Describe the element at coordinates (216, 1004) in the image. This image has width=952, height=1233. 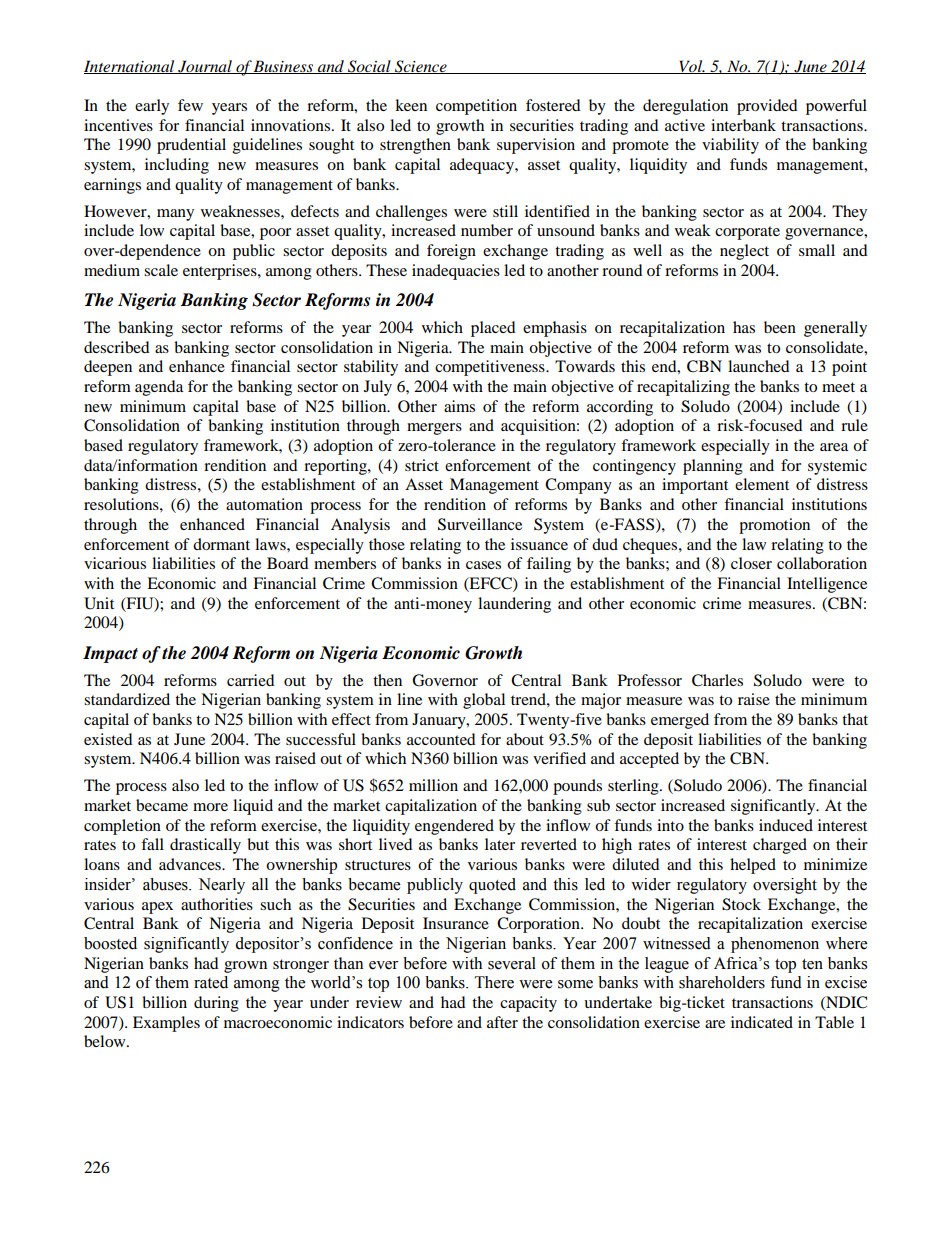
I see `during` at that location.
